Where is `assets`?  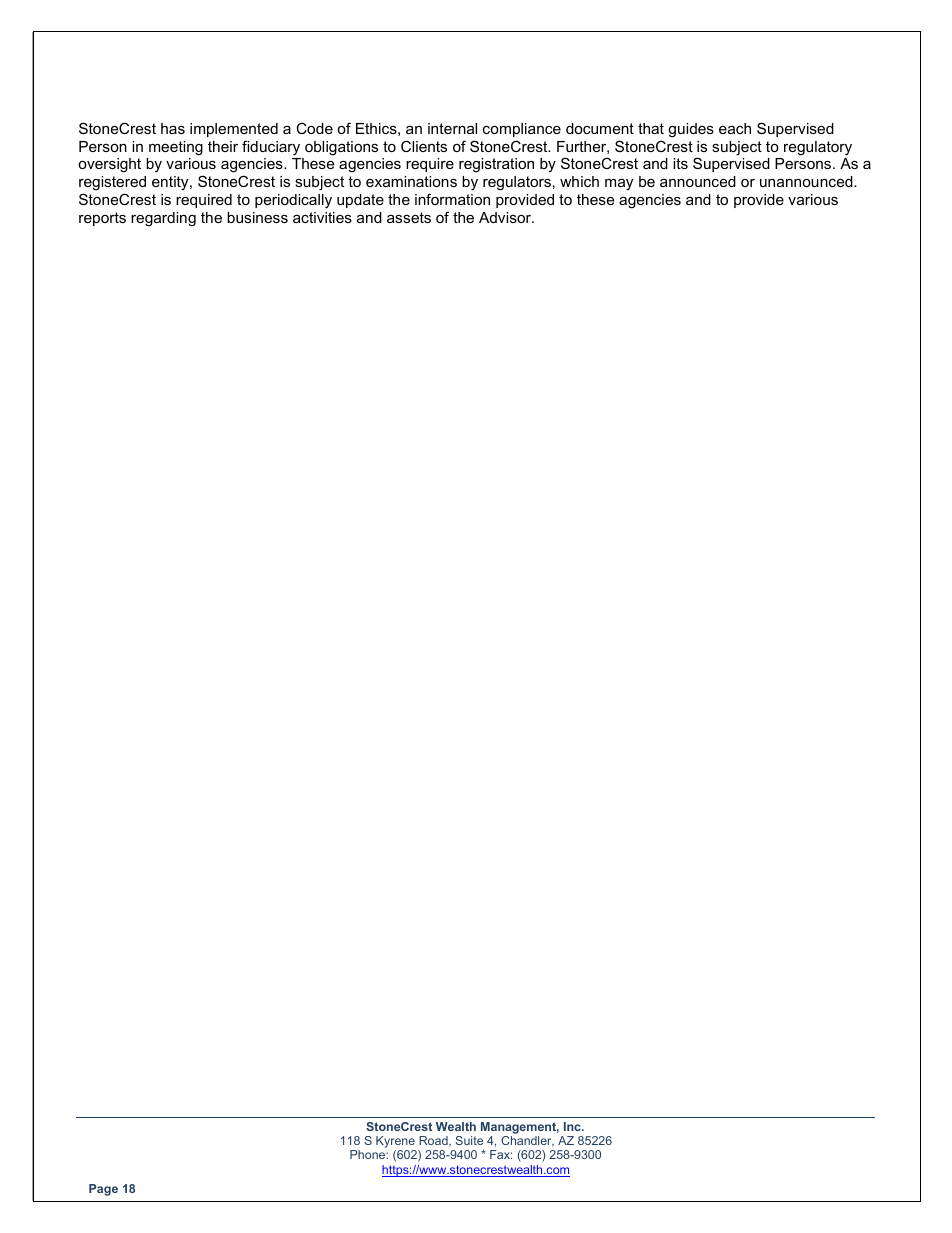
assets is located at coordinates (409, 217).
